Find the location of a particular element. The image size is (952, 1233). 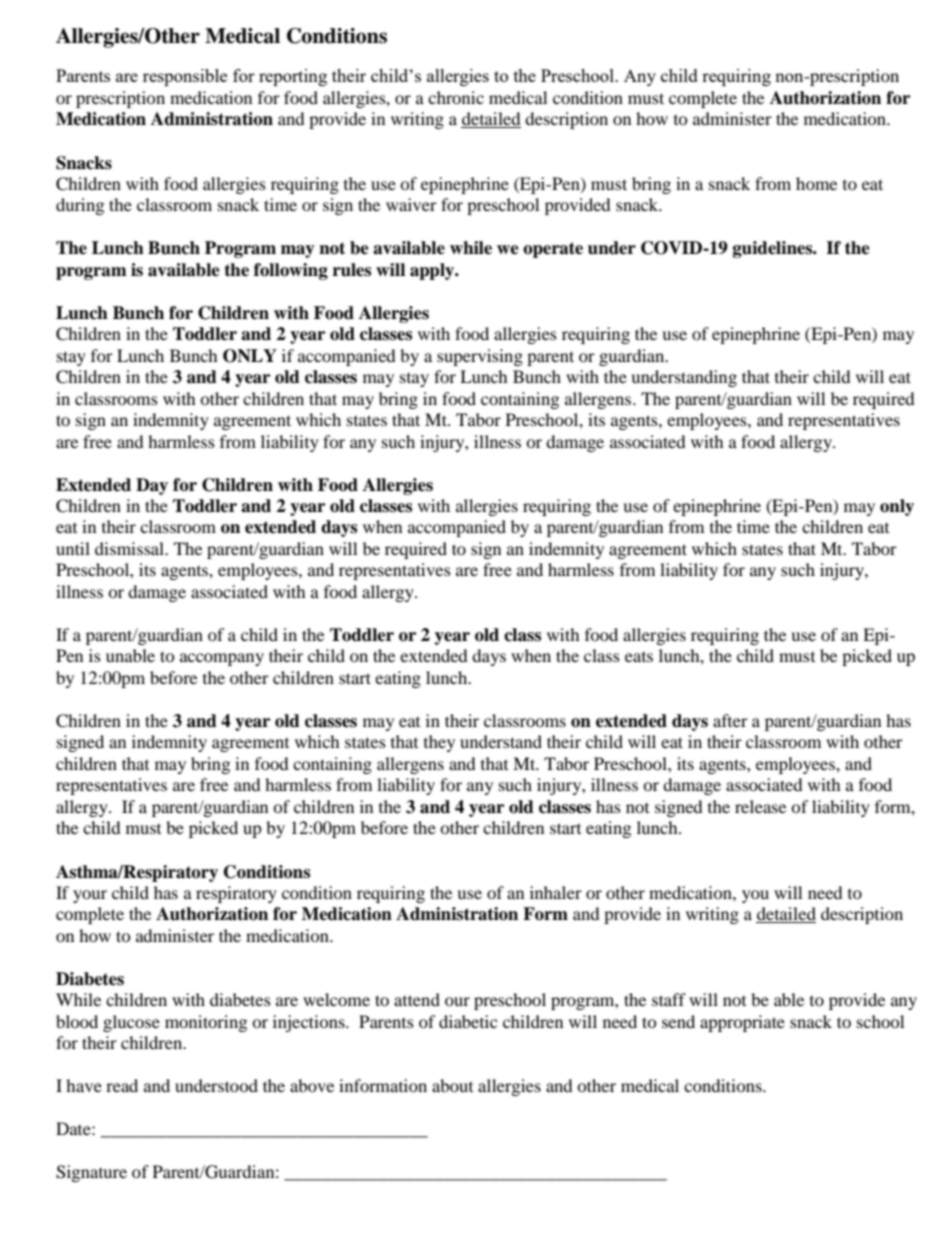

glucose is located at coordinates (131, 1023).
